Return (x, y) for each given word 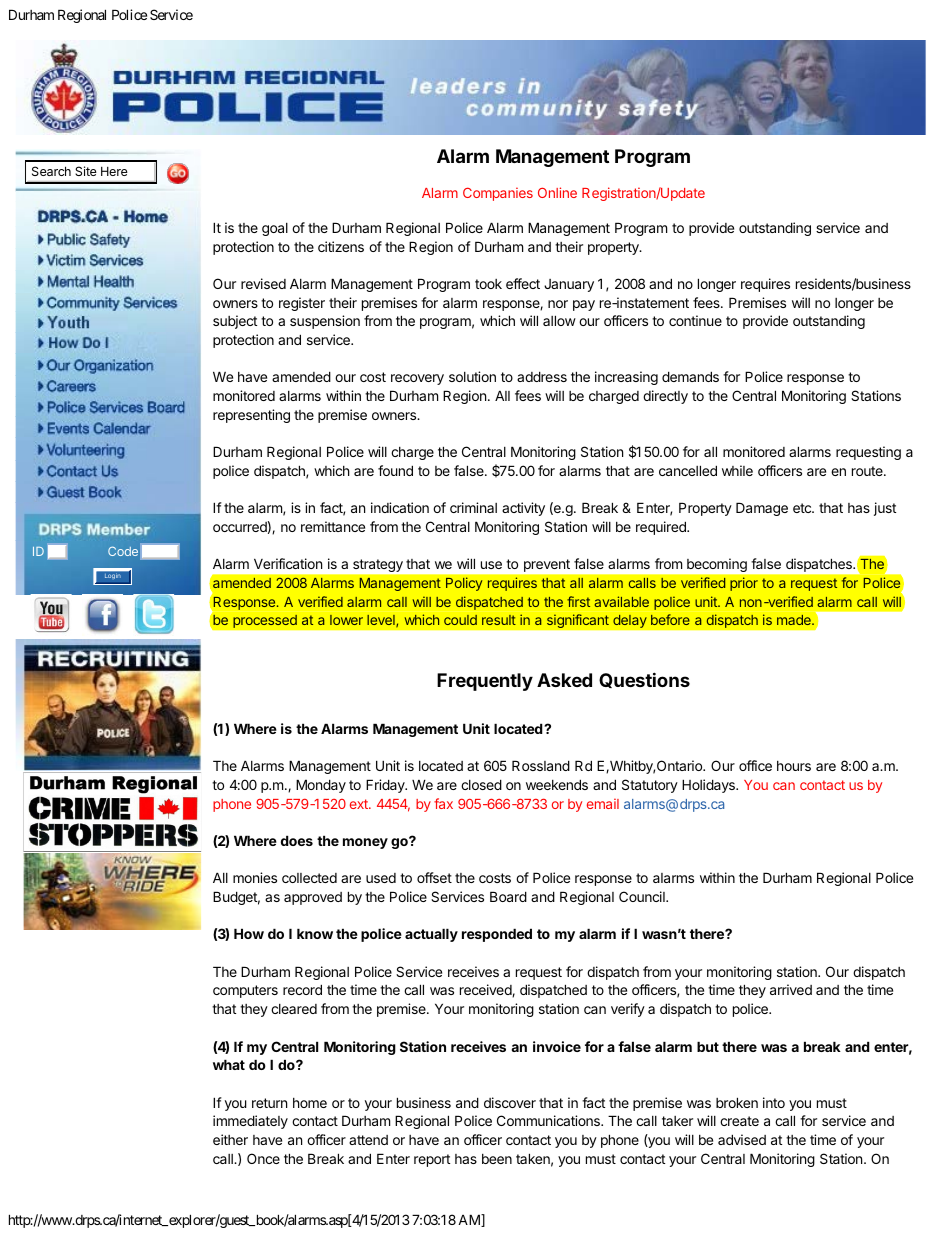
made (795, 620)
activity (523, 509)
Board (508, 896)
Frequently (485, 682)
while (737, 470)
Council (643, 896)
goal (275, 229)
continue (695, 320)
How (249, 933)
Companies (498, 194)
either (230, 1139)
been (497, 1159)
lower (346, 620)
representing (251, 416)
